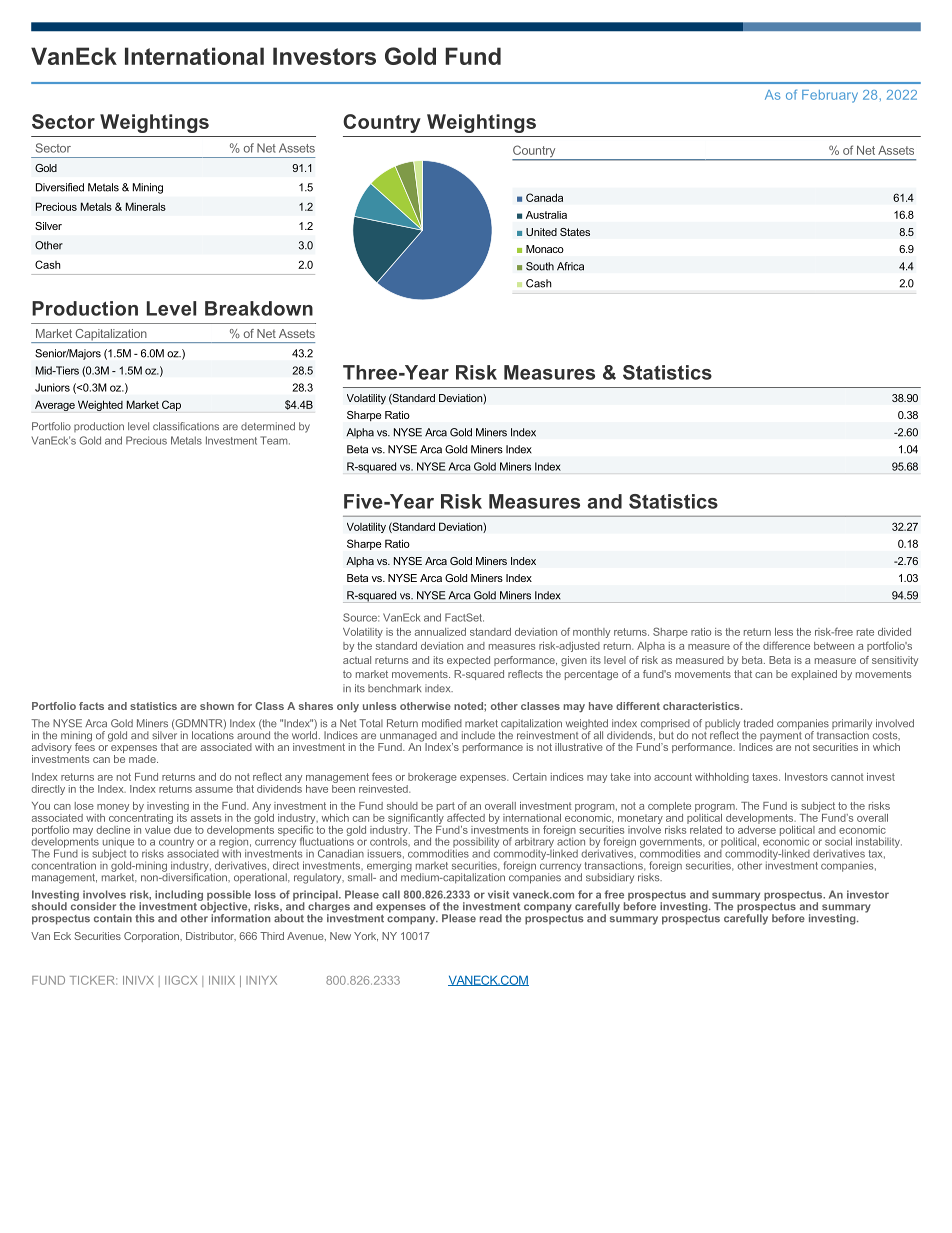  What do you see at coordinates (55, 405) in the image?
I see `Average` at bounding box center [55, 405].
